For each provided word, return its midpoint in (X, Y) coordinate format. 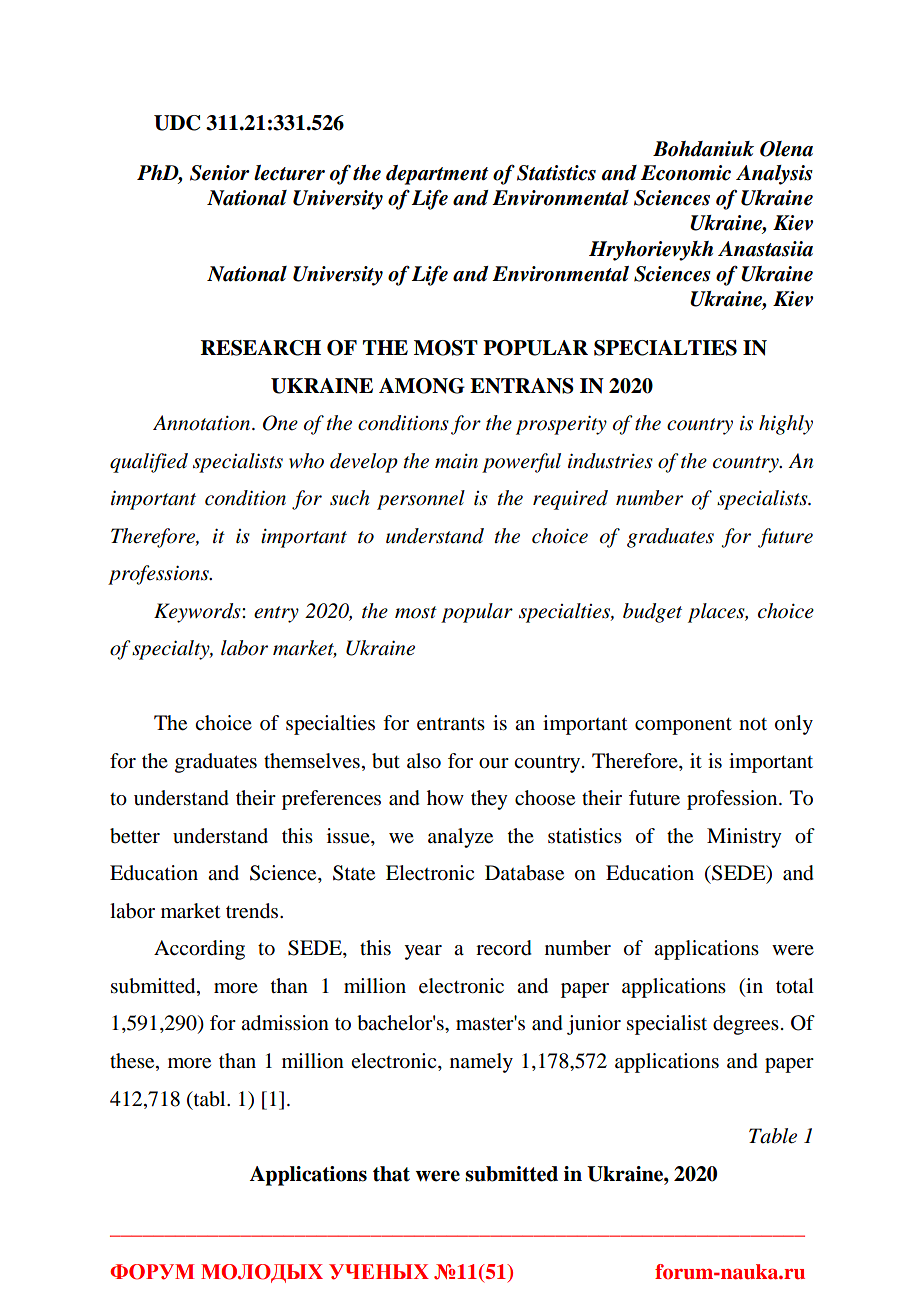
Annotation (203, 423)
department (437, 175)
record (504, 948)
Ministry (744, 838)
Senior (220, 173)
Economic (686, 173)
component (683, 726)
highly (786, 425)
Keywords (198, 613)
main (456, 461)
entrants (451, 724)
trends (253, 911)
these (133, 1062)
